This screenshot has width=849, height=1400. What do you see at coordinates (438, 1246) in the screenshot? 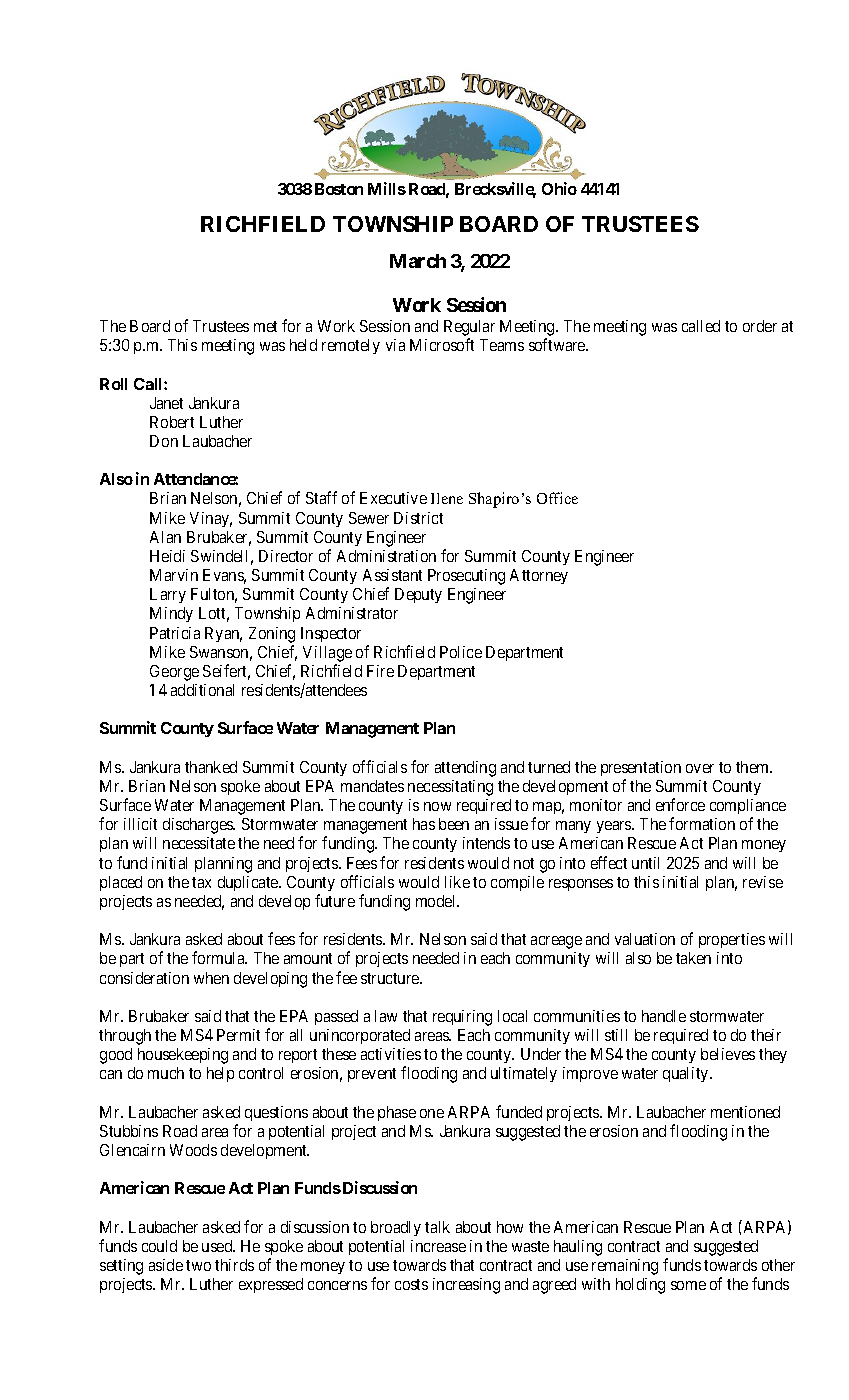
I see `increase` at bounding box center [438, 1246].
